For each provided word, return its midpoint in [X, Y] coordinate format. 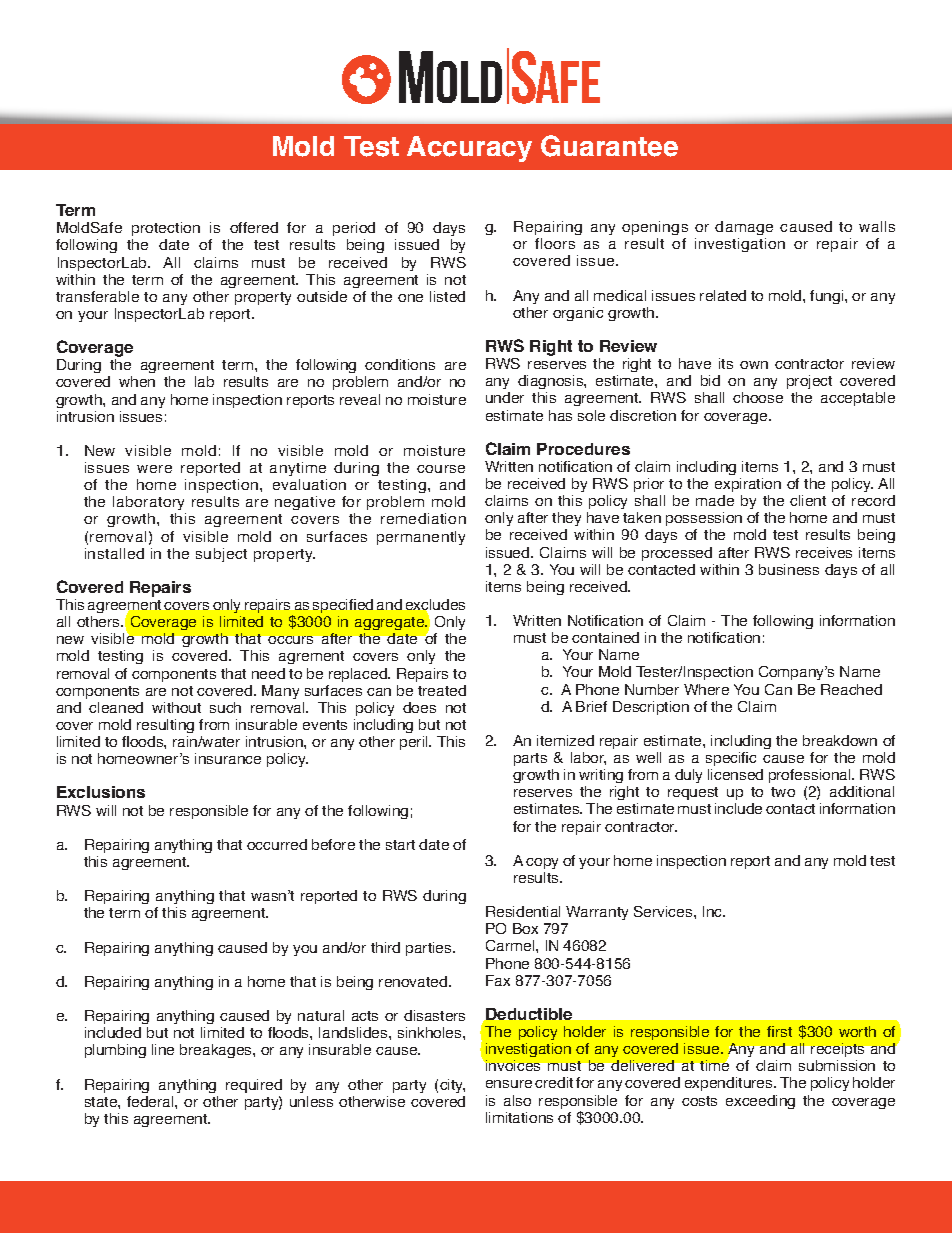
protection [166, 231]
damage [744, 230]
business [789, 569]
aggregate [391, 625]
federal [151, 1101]
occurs [290, 640]
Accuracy [469, 149]
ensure [509, 1084]
